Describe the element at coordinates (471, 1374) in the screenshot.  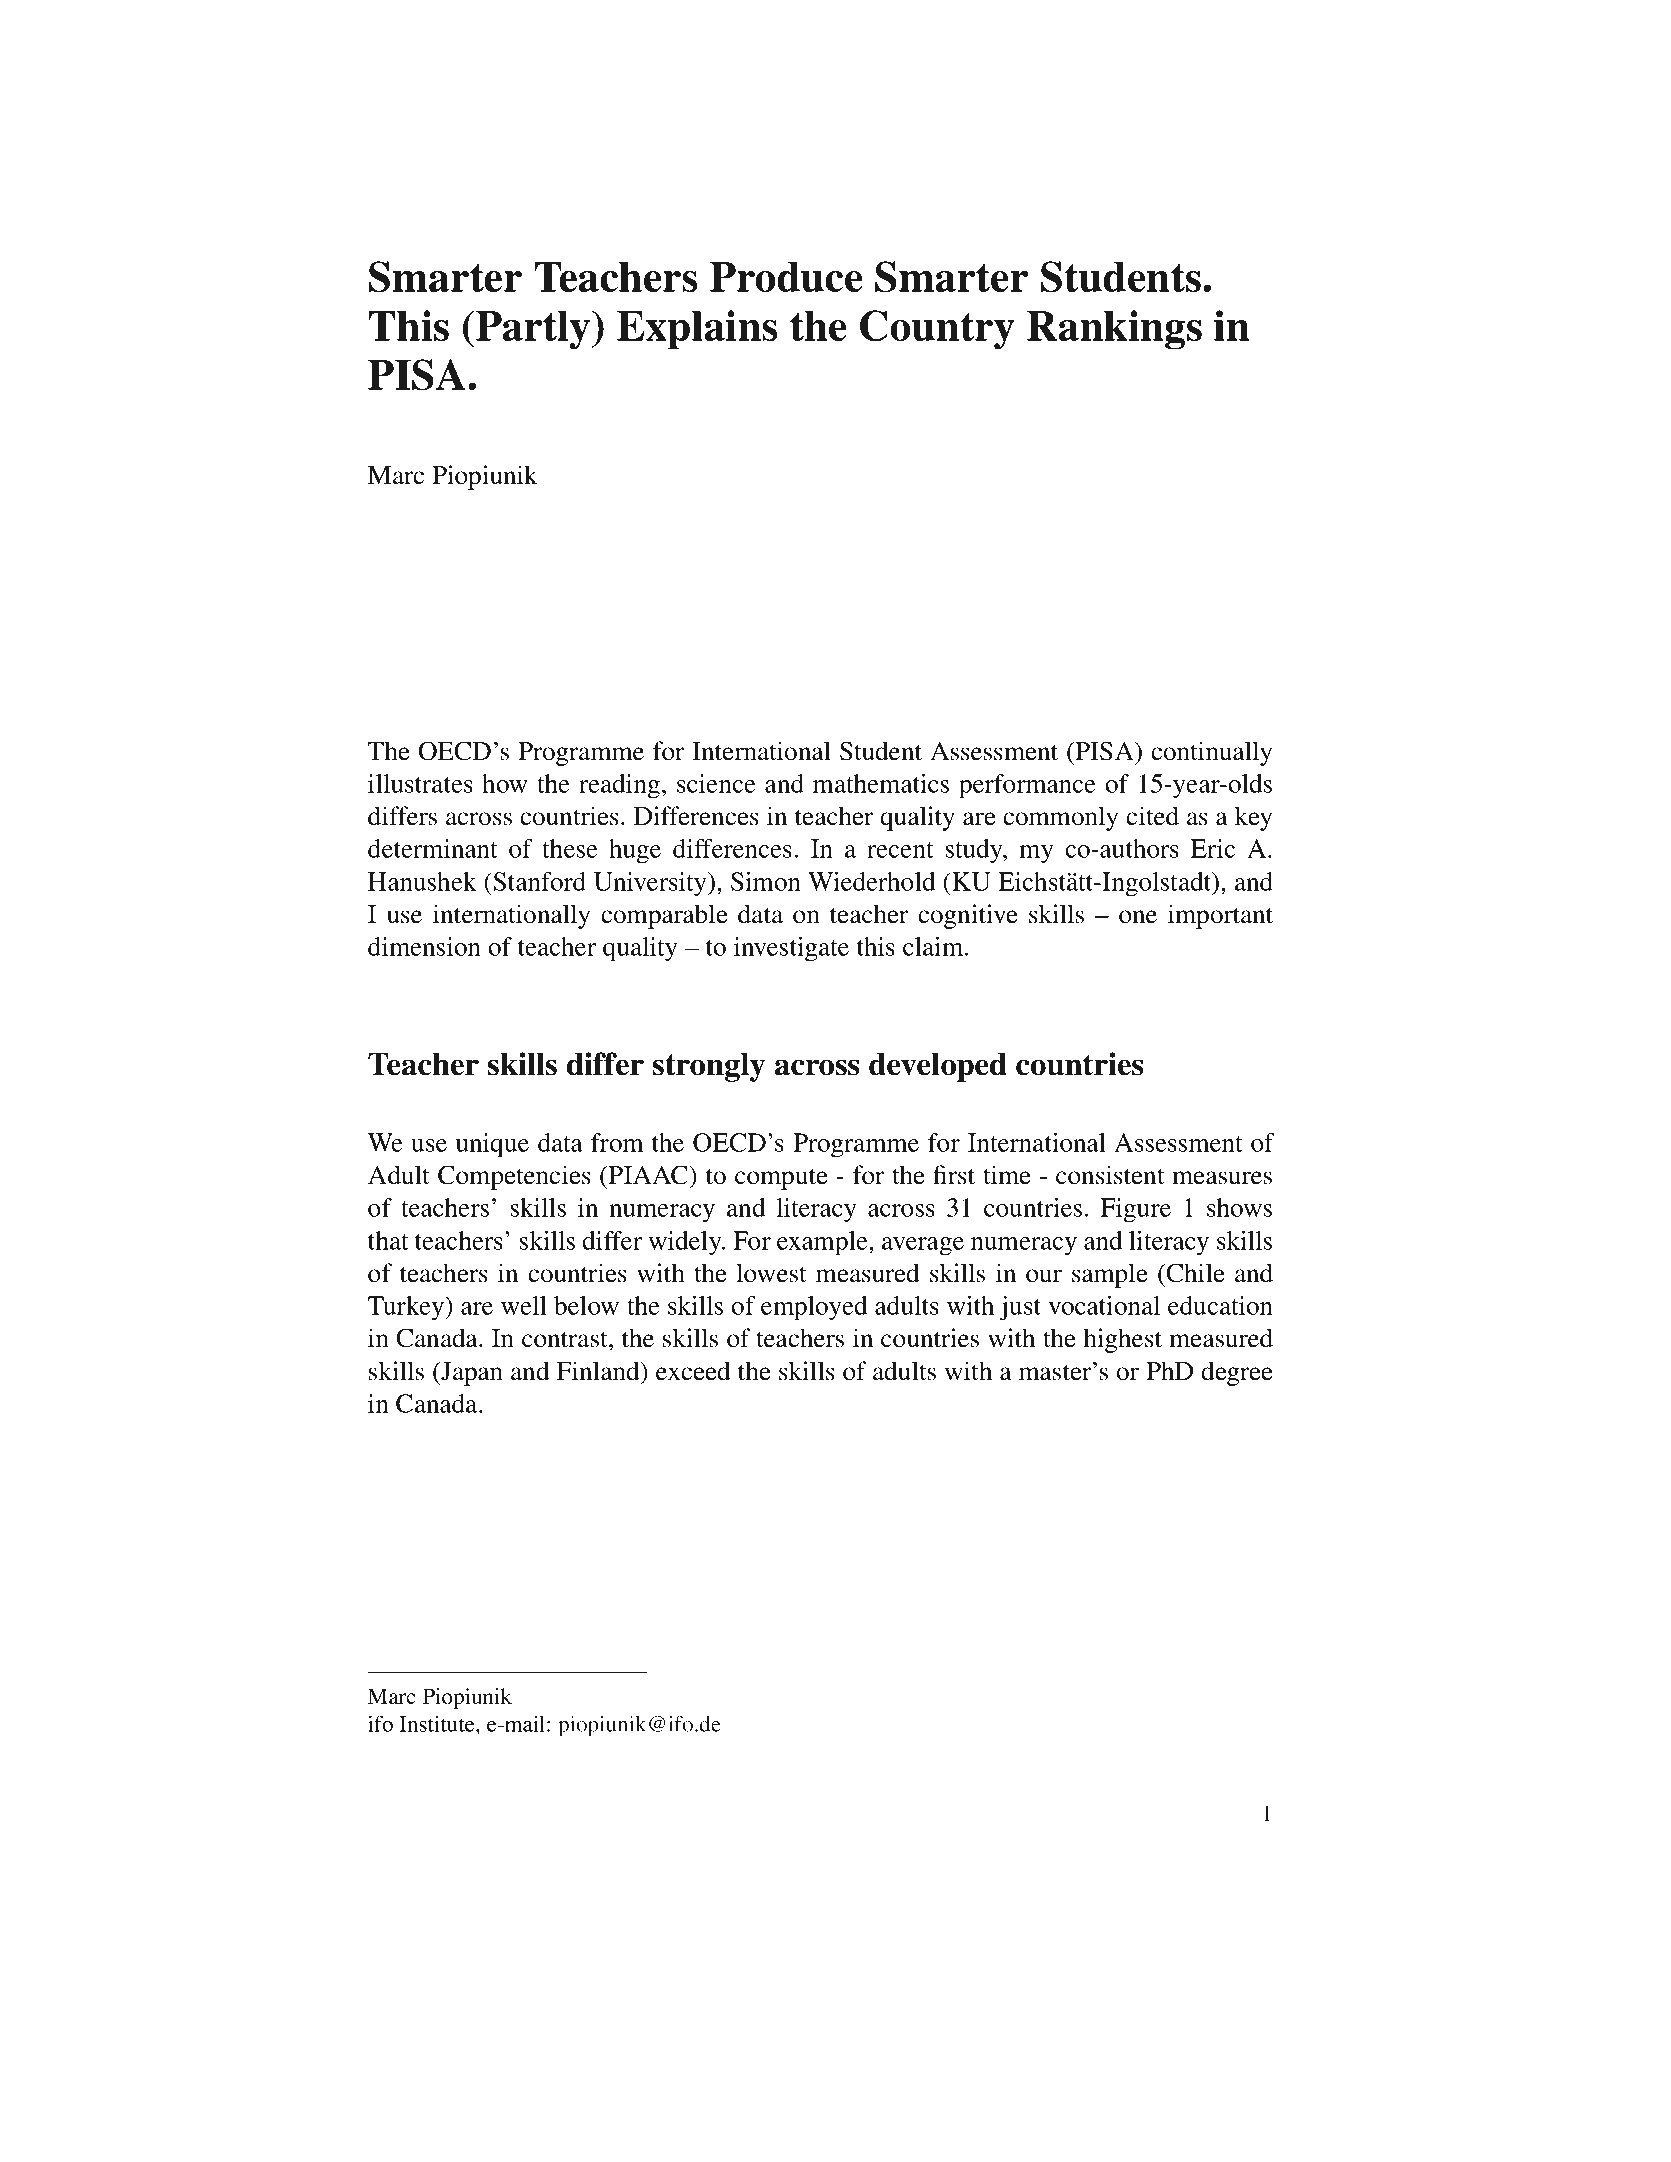
I see `Japan` at that location.
